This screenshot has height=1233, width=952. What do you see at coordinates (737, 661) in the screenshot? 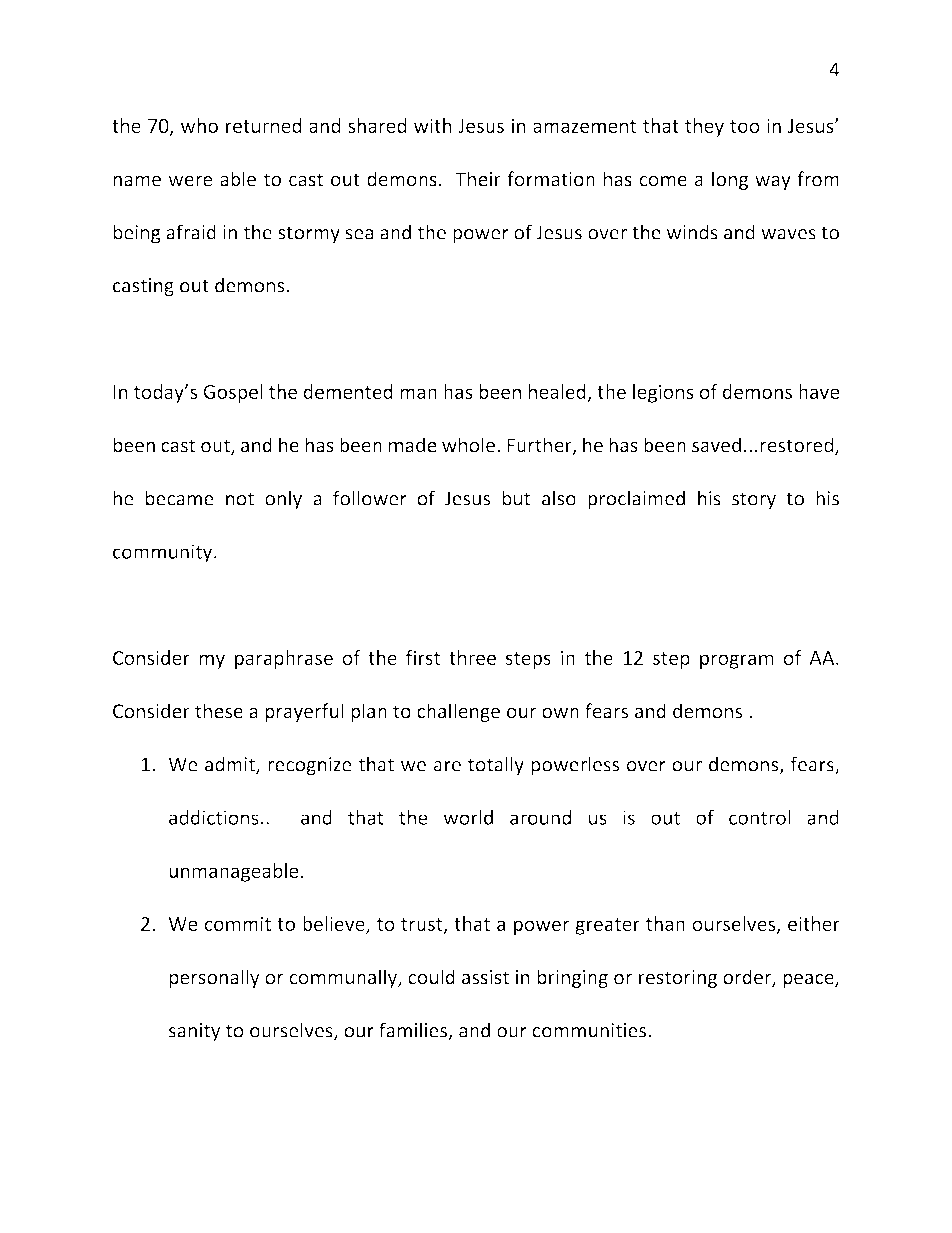
I see `program` at bounding box center [737, 661].
